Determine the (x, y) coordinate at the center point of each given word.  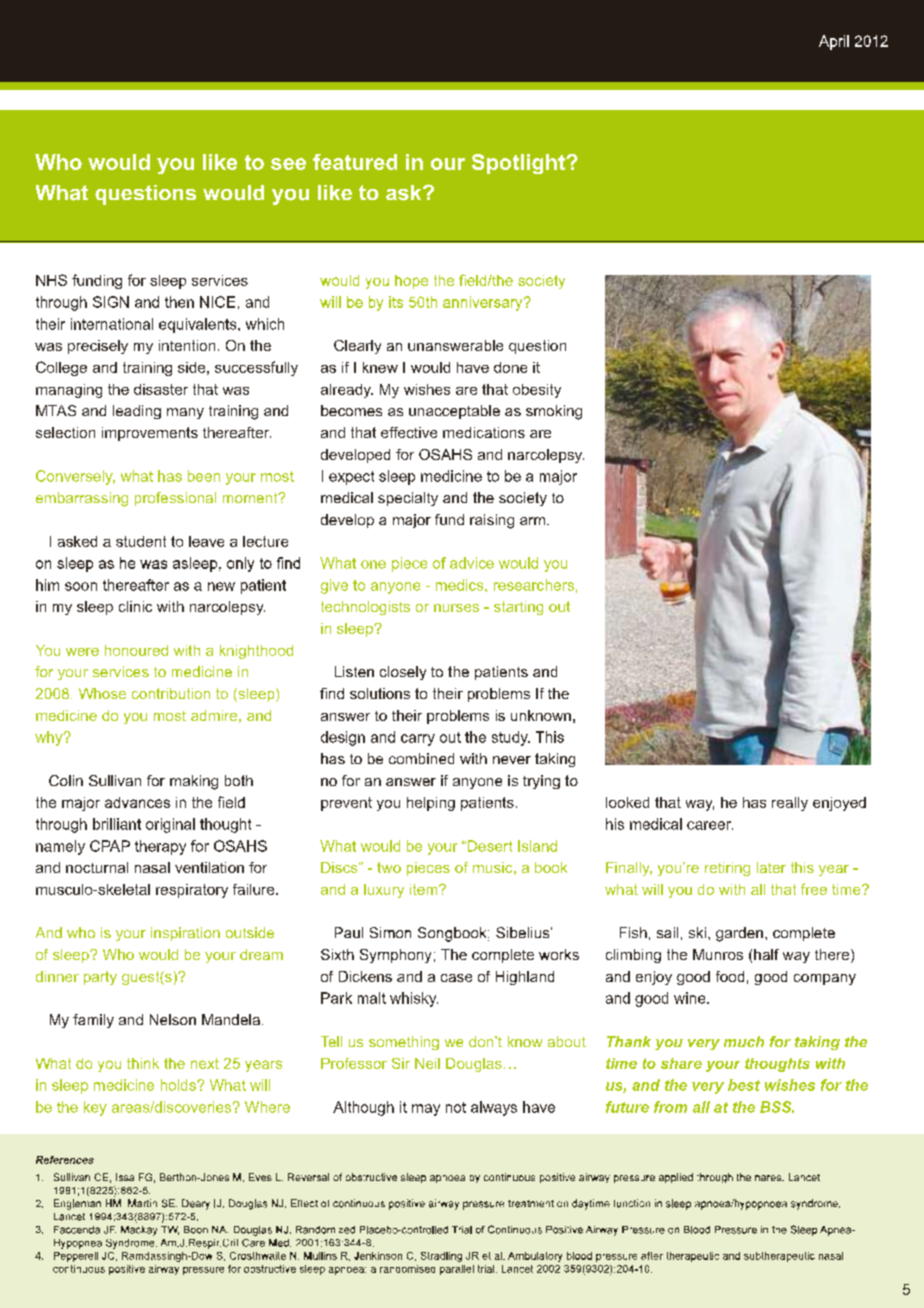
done (510, 367)
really (790, 804)
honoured (136, 650)
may (426, 1110)
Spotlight (519, 164)
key (95, 1108)
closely (403, 673)
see (288, 164)
